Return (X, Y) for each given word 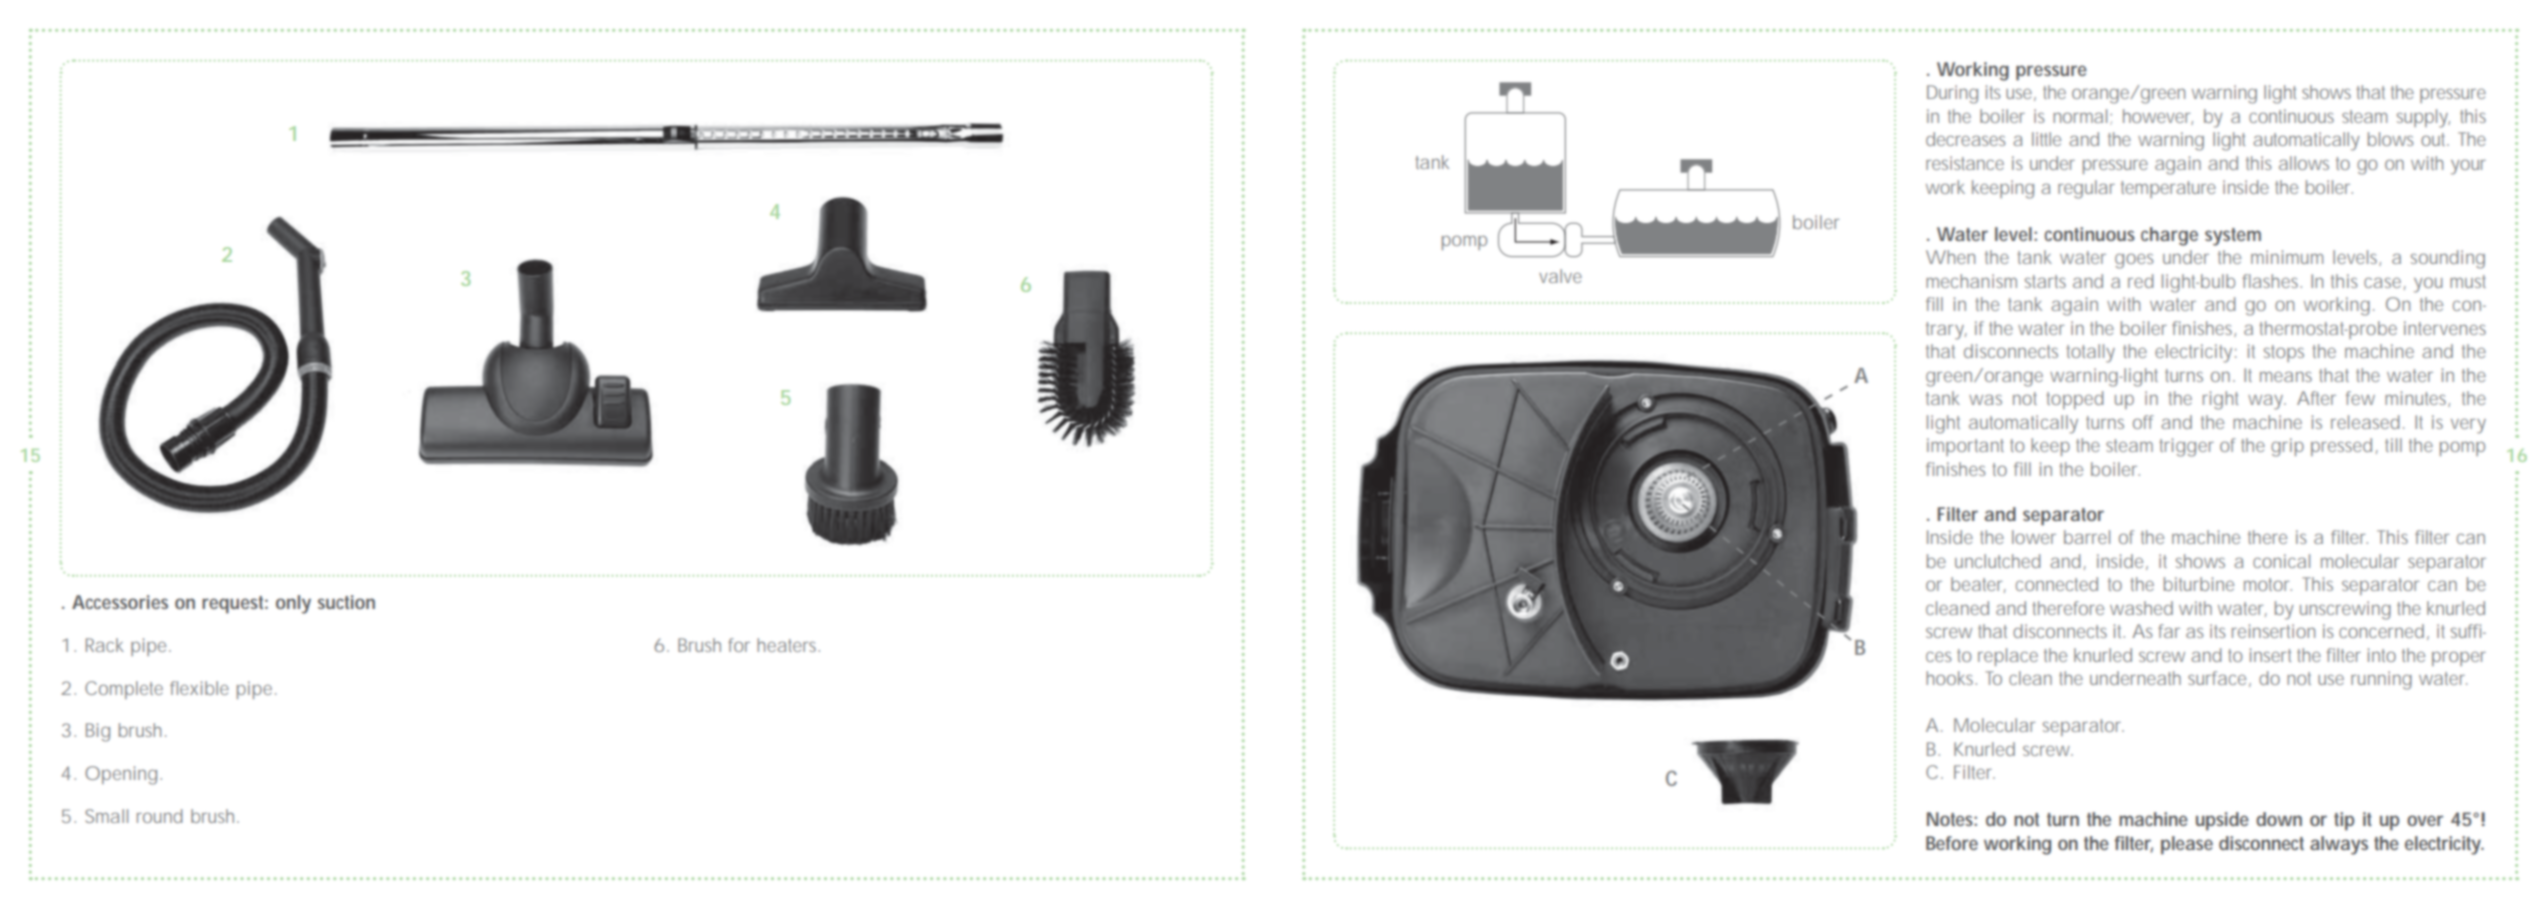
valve (1560, 276)
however (2158, 117)
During (1952, 94)
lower (2034, 537)
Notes (1952, 819)
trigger (2186, 447)
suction (346, 602)
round (160, 816)
